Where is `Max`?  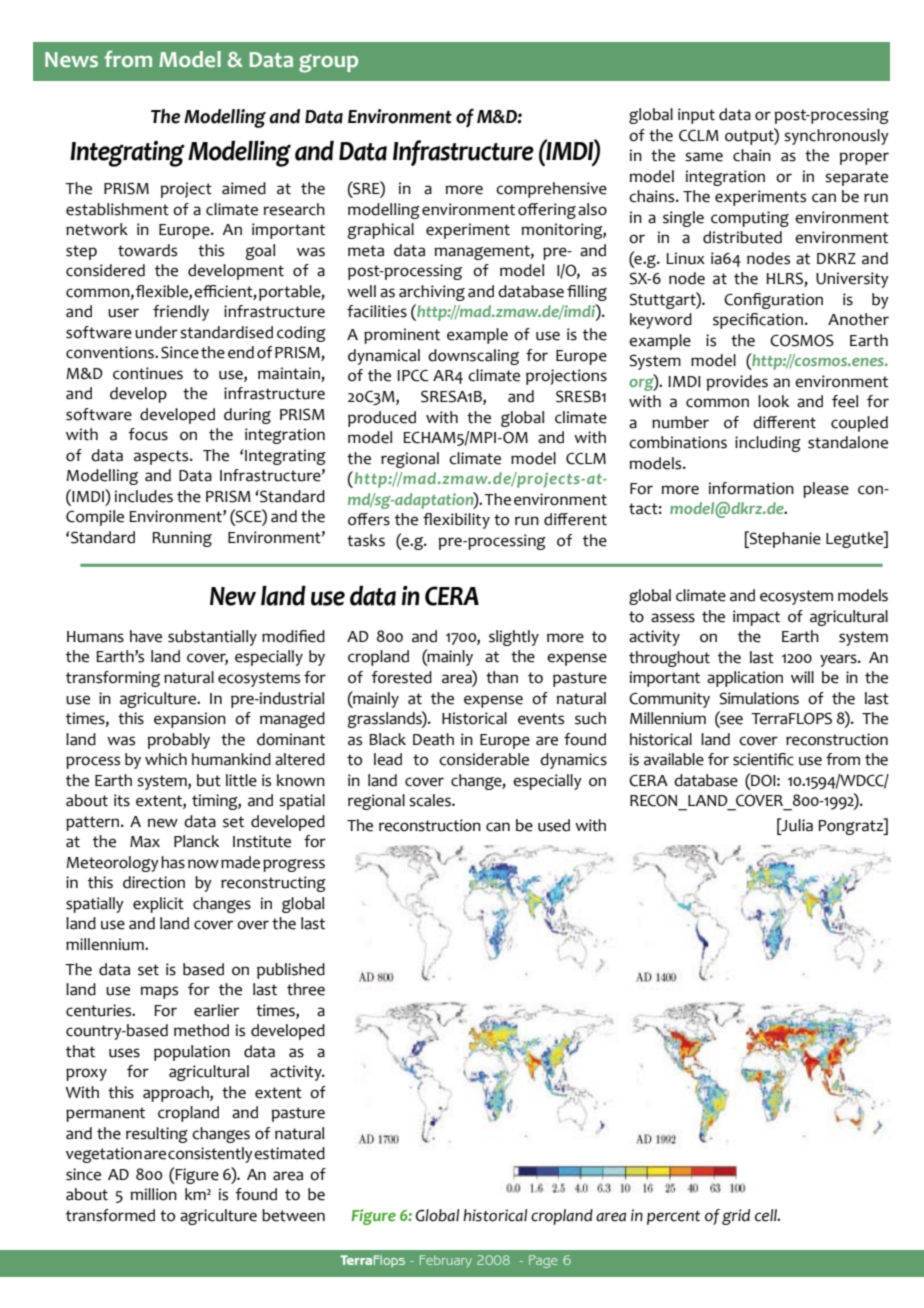 Max is located at coordinates (145, 842).
